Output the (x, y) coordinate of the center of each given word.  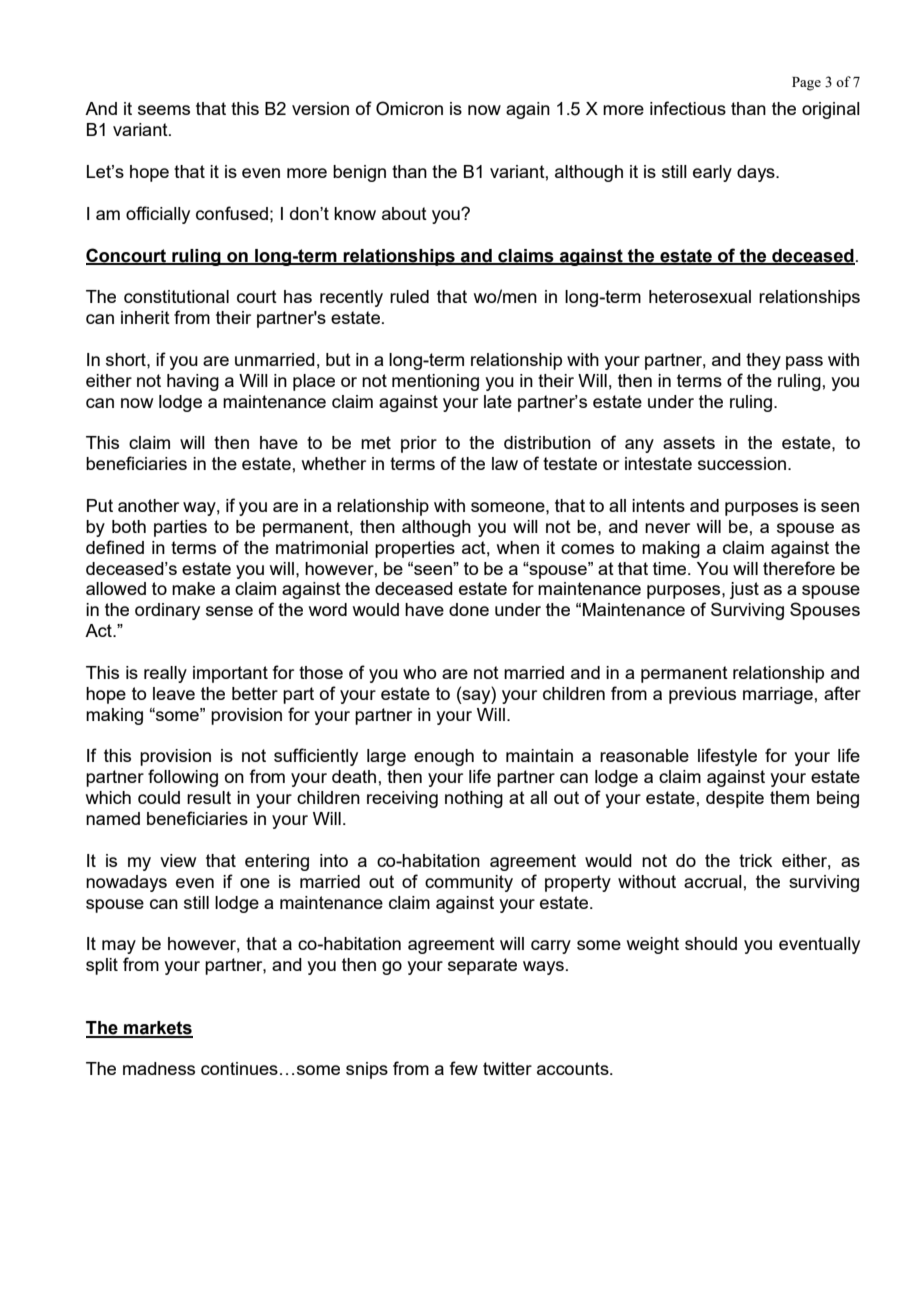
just (744, 590)
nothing (474, 799)
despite (735, 799)
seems (164, 110)
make (193, 588)
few (464, 1068)
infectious (688, 108)
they (763, 361)
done (469, 609)
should (711, 943)
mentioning (435, 382)
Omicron (409, 108)
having (193, 382)
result (209, 797)
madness (159, 1068)
